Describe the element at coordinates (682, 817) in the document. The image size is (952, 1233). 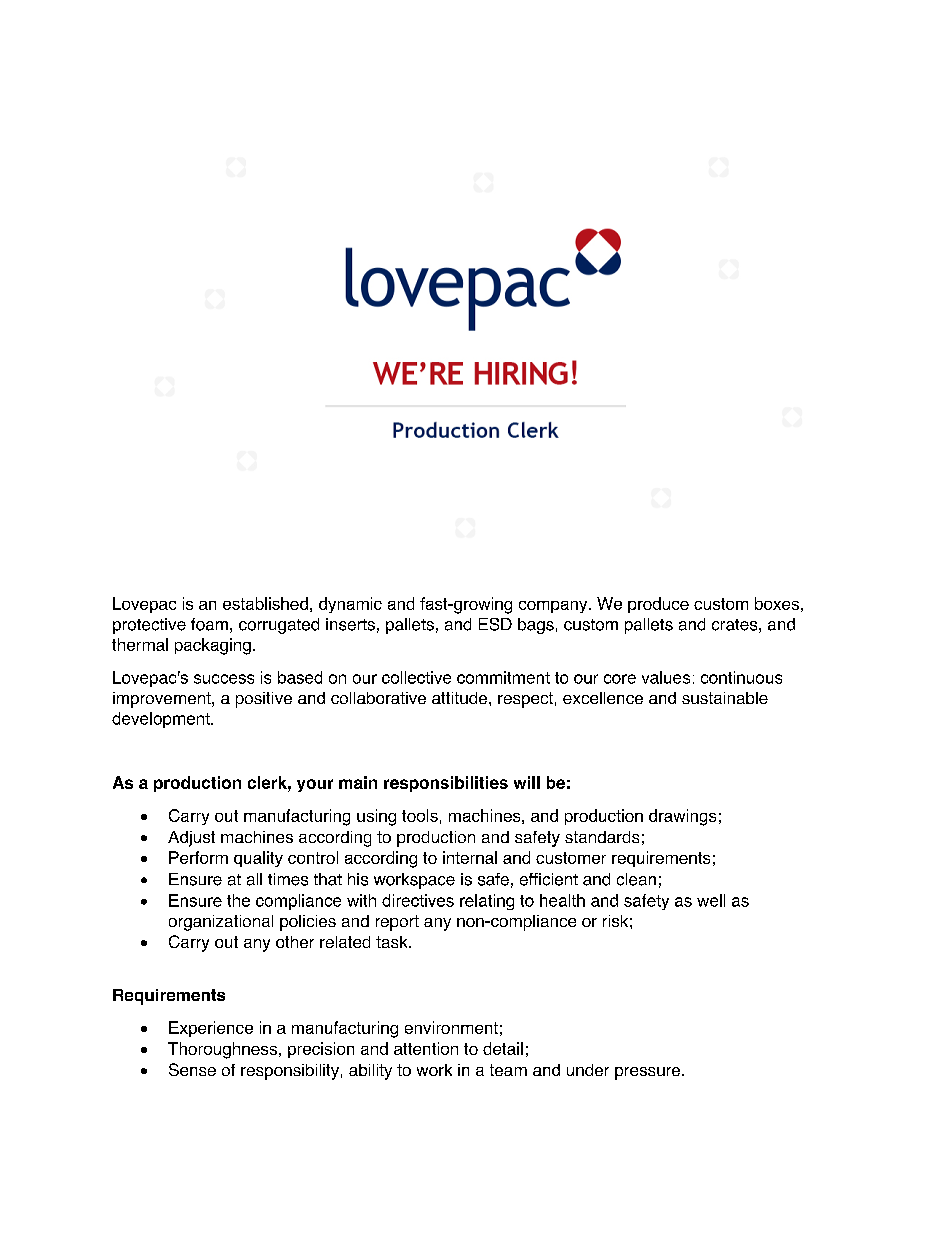
I see `drawings` at that location.
